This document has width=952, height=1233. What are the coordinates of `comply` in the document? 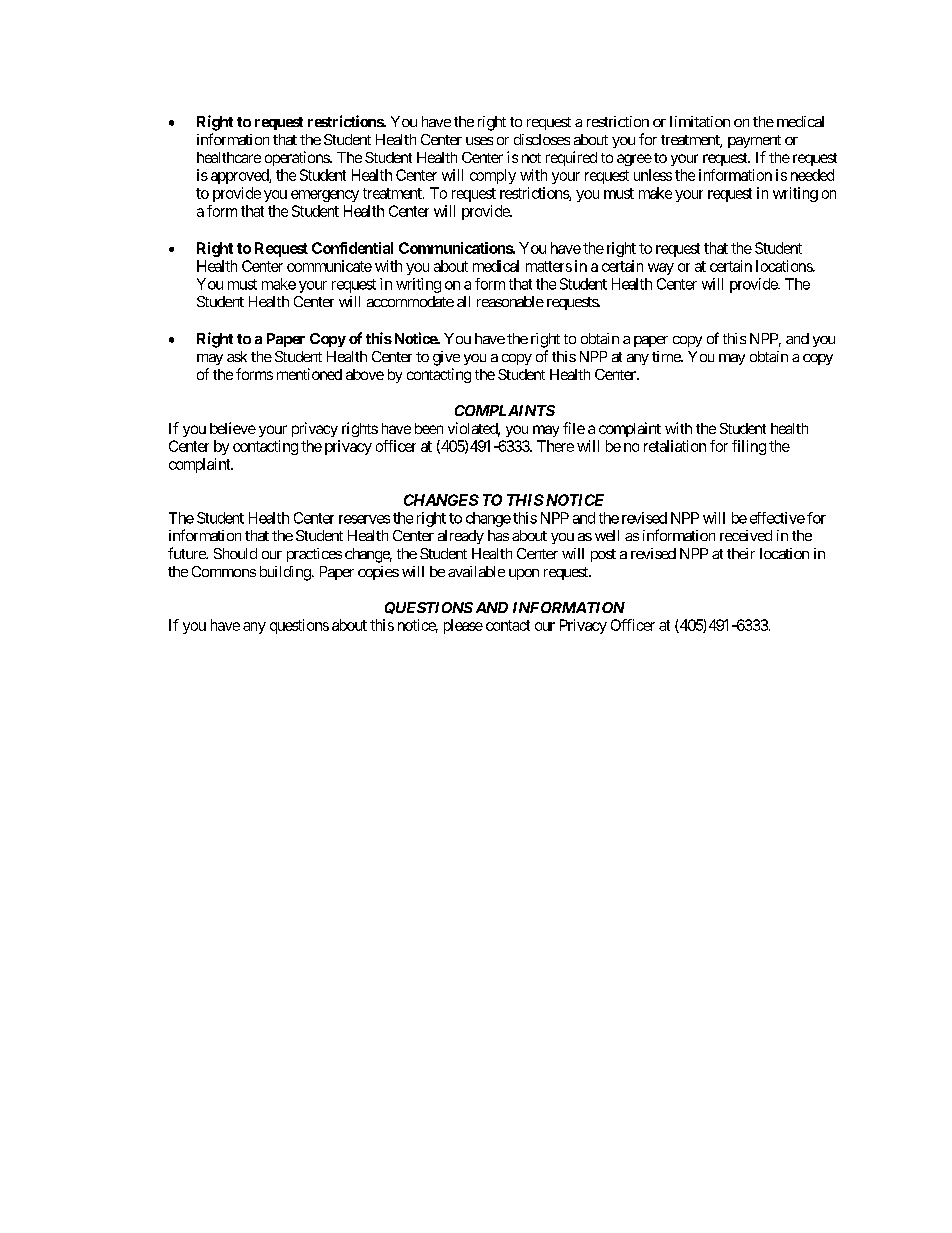 It's located at (493, 176).
